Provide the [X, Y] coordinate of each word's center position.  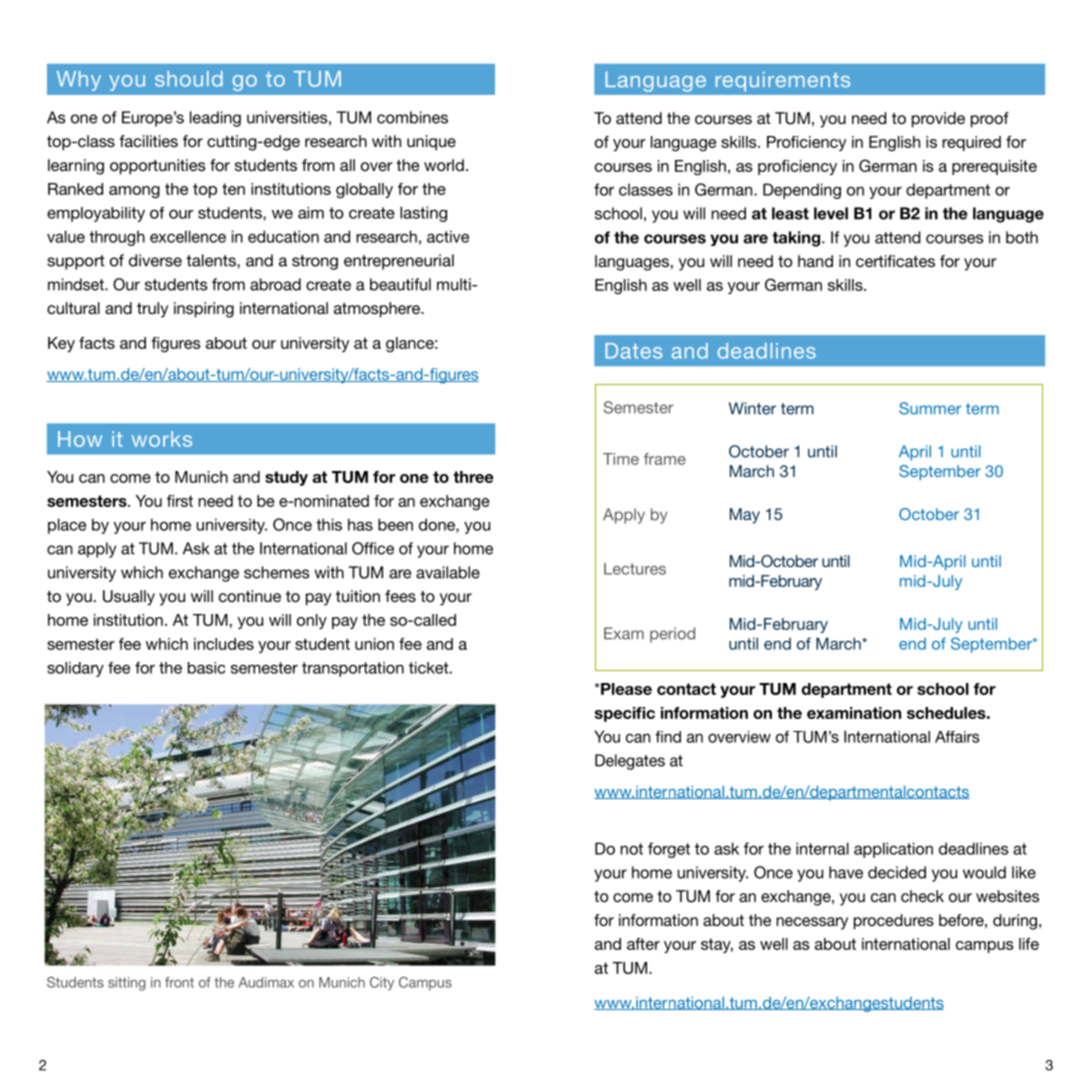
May [745, 516]
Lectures [635, 569]
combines [412, 117]
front [179, 982]
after [643, 944]
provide [938, 120]
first [180, 501]
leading [215, 119]
